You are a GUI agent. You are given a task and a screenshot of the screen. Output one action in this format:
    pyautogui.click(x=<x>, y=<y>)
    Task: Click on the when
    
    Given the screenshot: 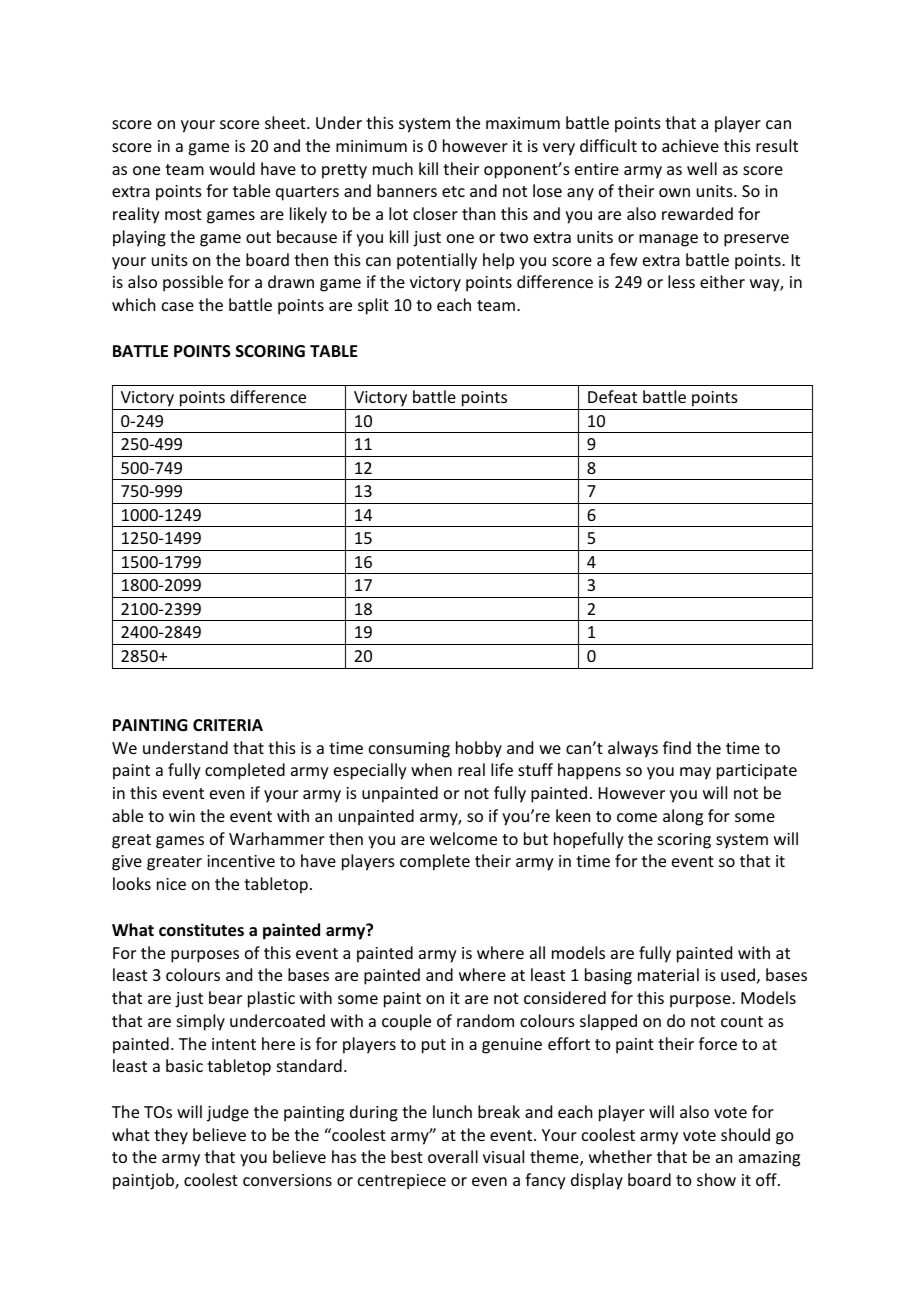 What is the action you would take?
    pyautogui.click(x=431, y=769)
